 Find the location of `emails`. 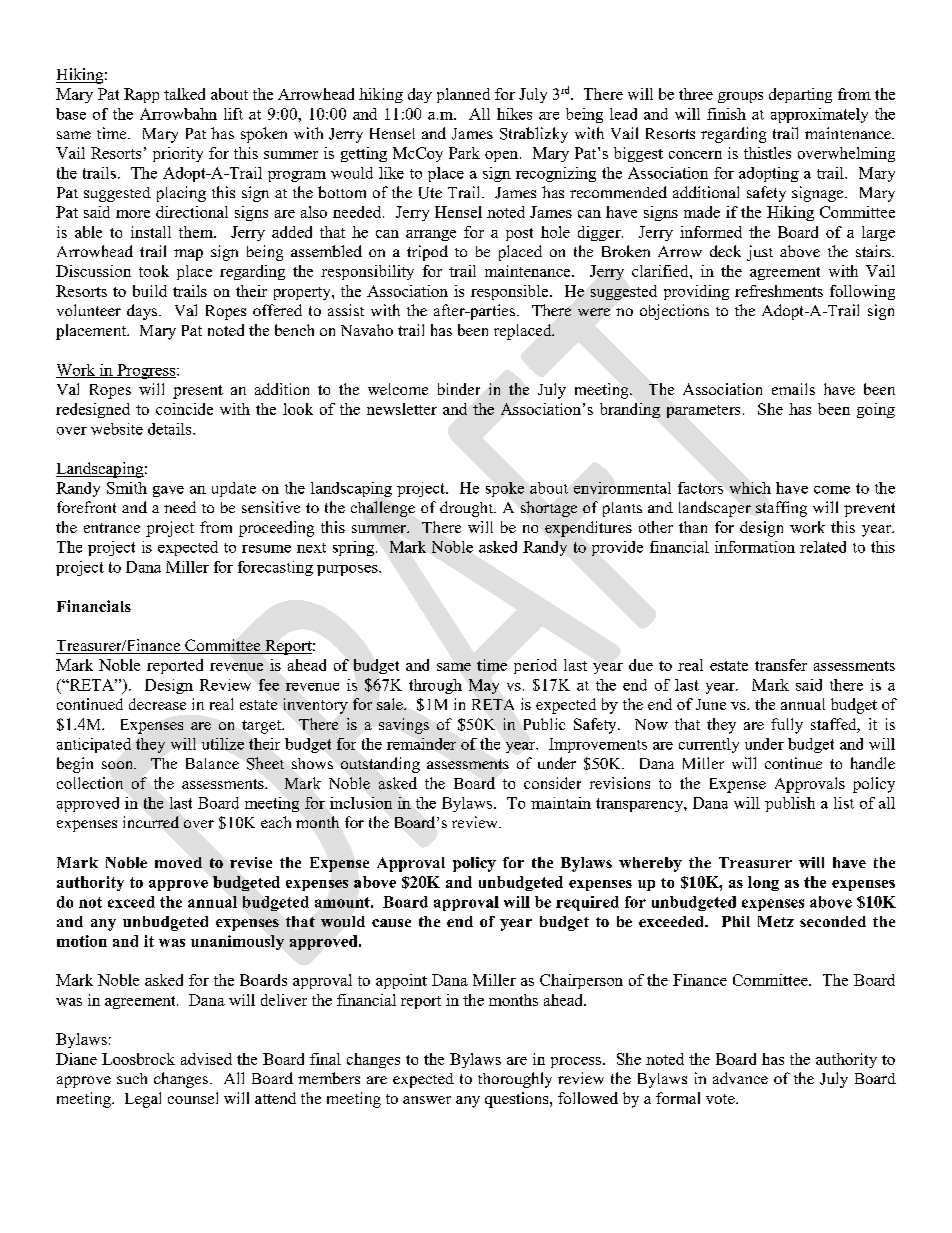

emails is located at coordinates (793, 389).
